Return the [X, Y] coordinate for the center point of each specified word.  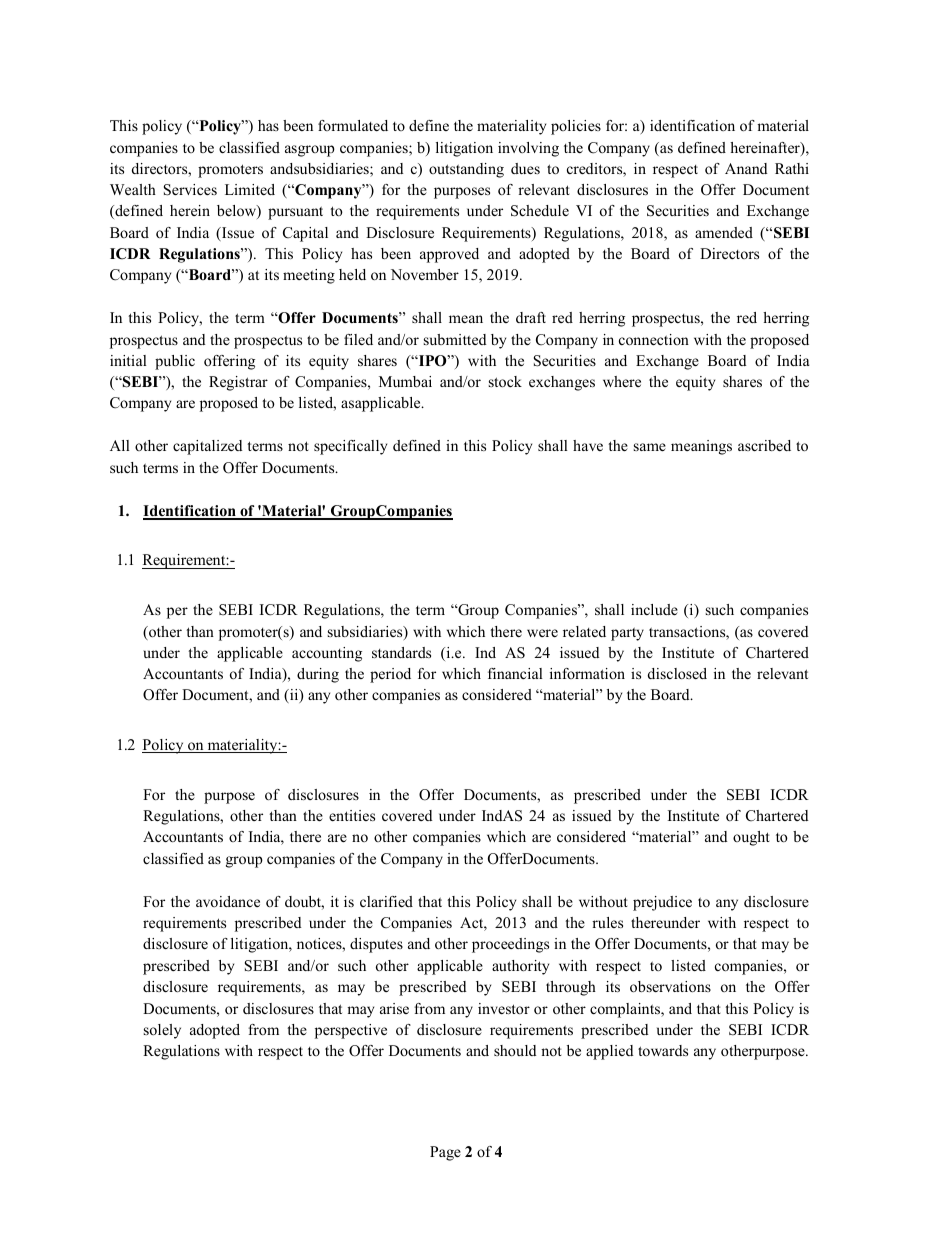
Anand [746, 168]
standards [401, 652]
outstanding [466, 170]
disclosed [677, 673]
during [318, 675]
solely [162, 1031]
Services [190, 190]
